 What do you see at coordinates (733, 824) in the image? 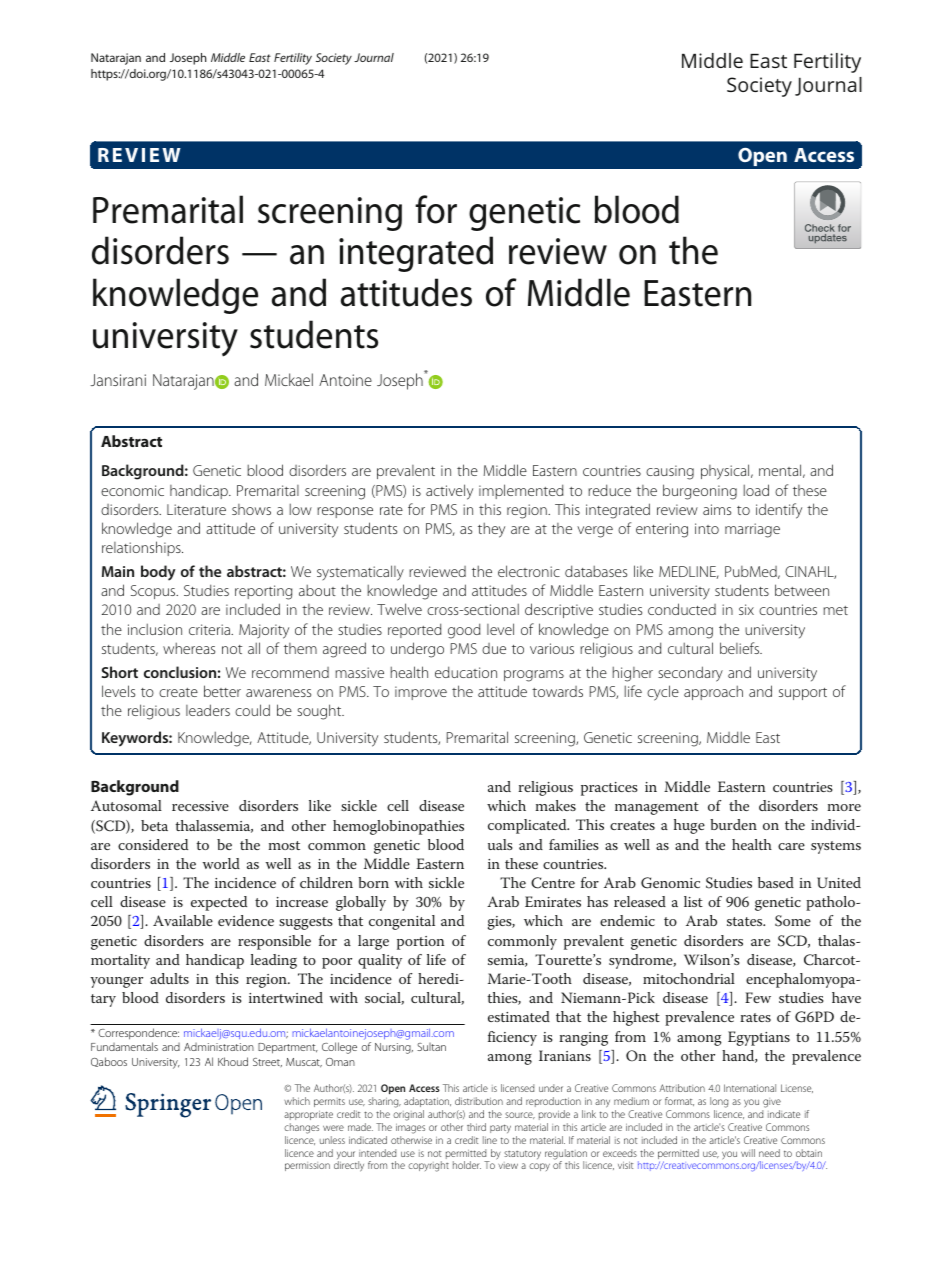
I see `burden` at bounding box center [733, 824].
